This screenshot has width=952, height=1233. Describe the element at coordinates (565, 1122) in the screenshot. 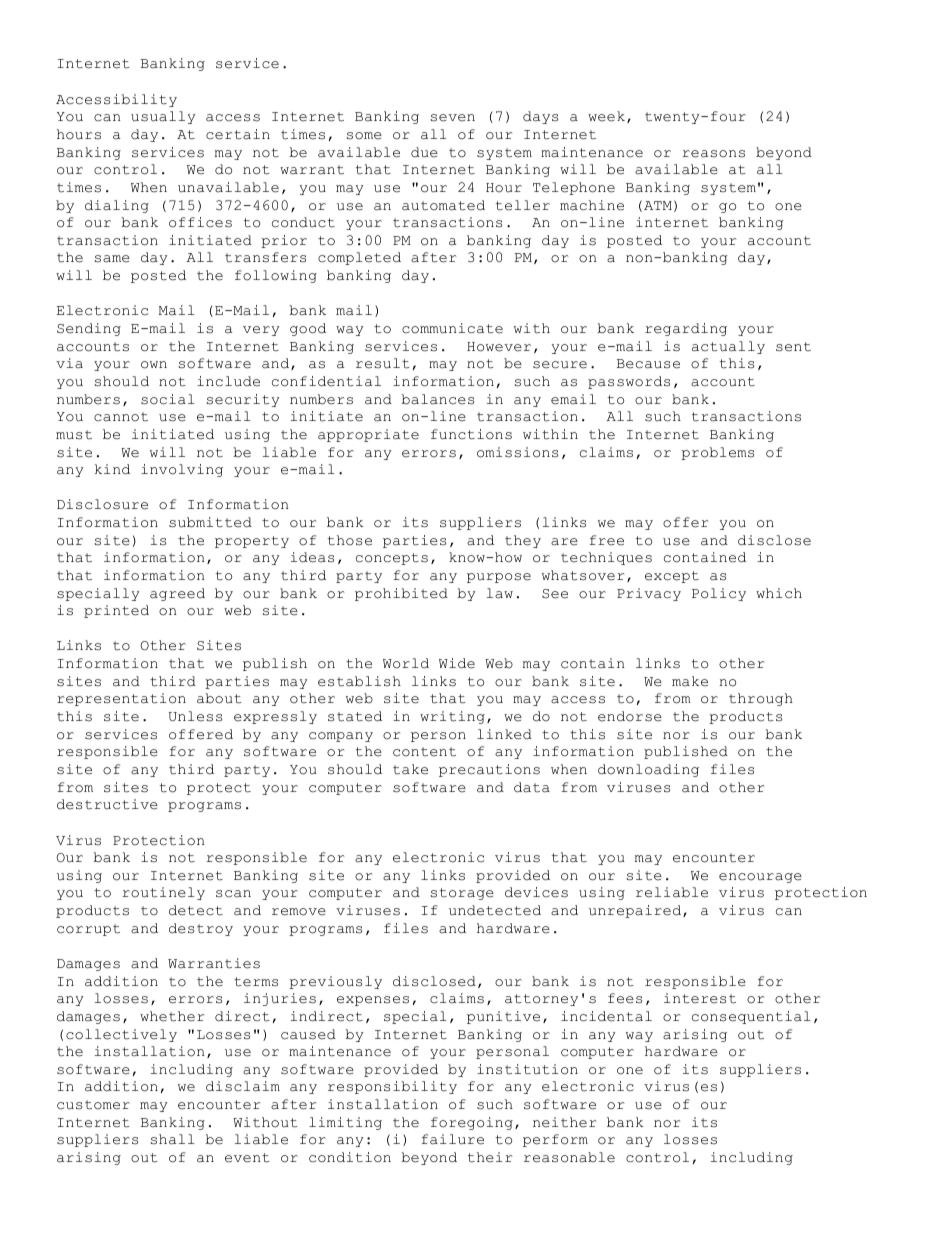

I see `neither` at that location.
